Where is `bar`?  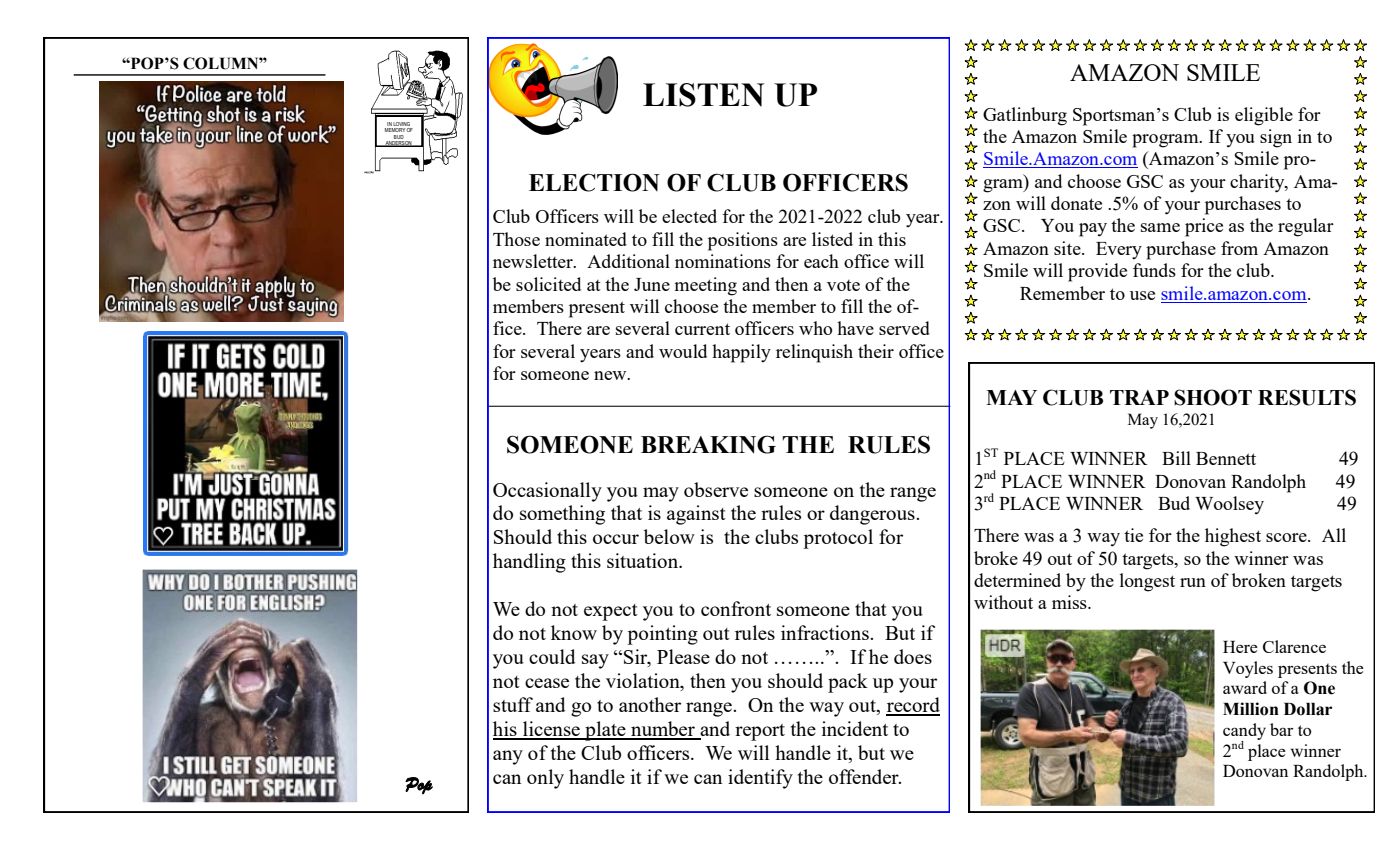
bar is located at coordinates (1281, 729).
